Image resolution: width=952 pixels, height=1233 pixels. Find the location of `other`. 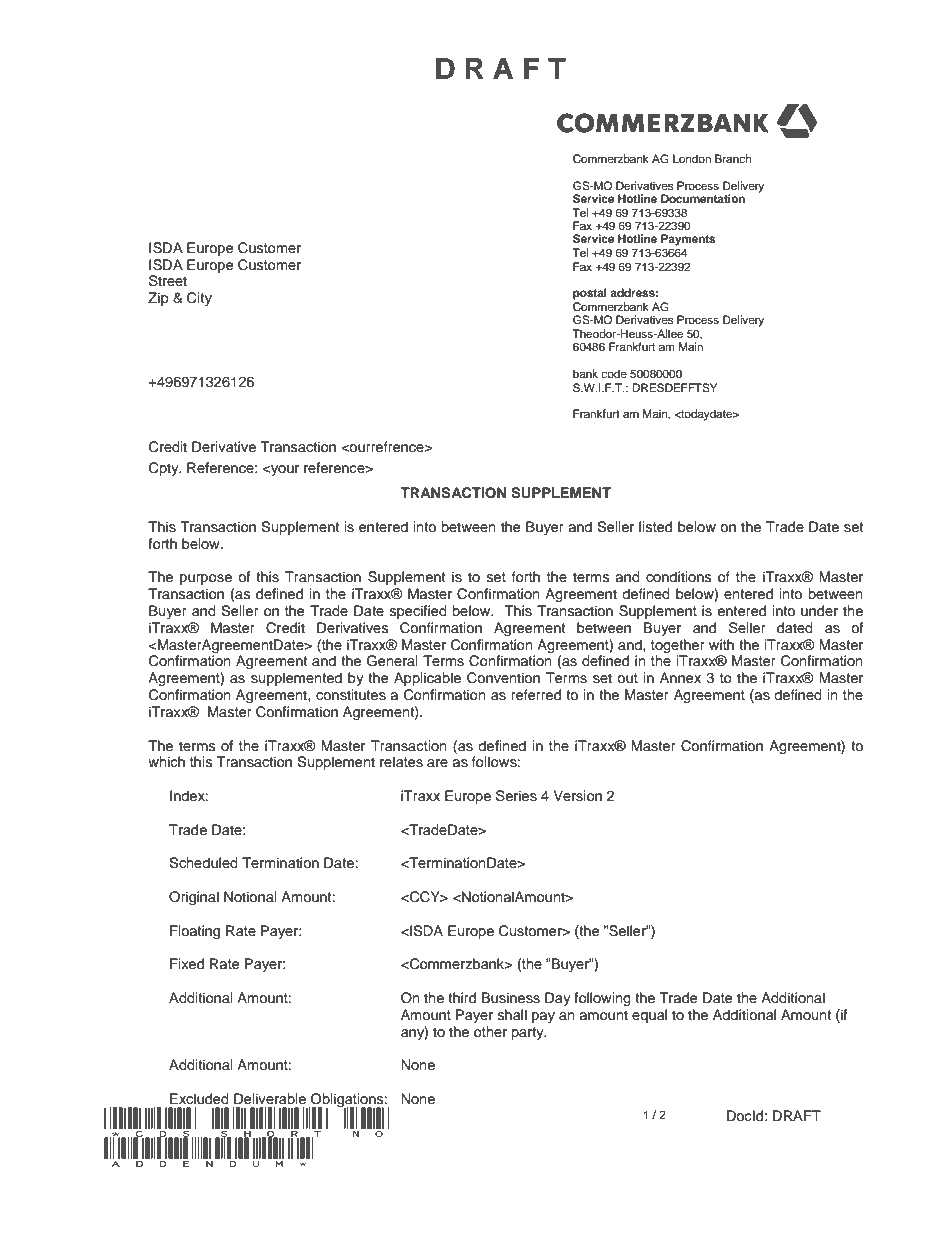

other is located at coordinates (490, 1031).
